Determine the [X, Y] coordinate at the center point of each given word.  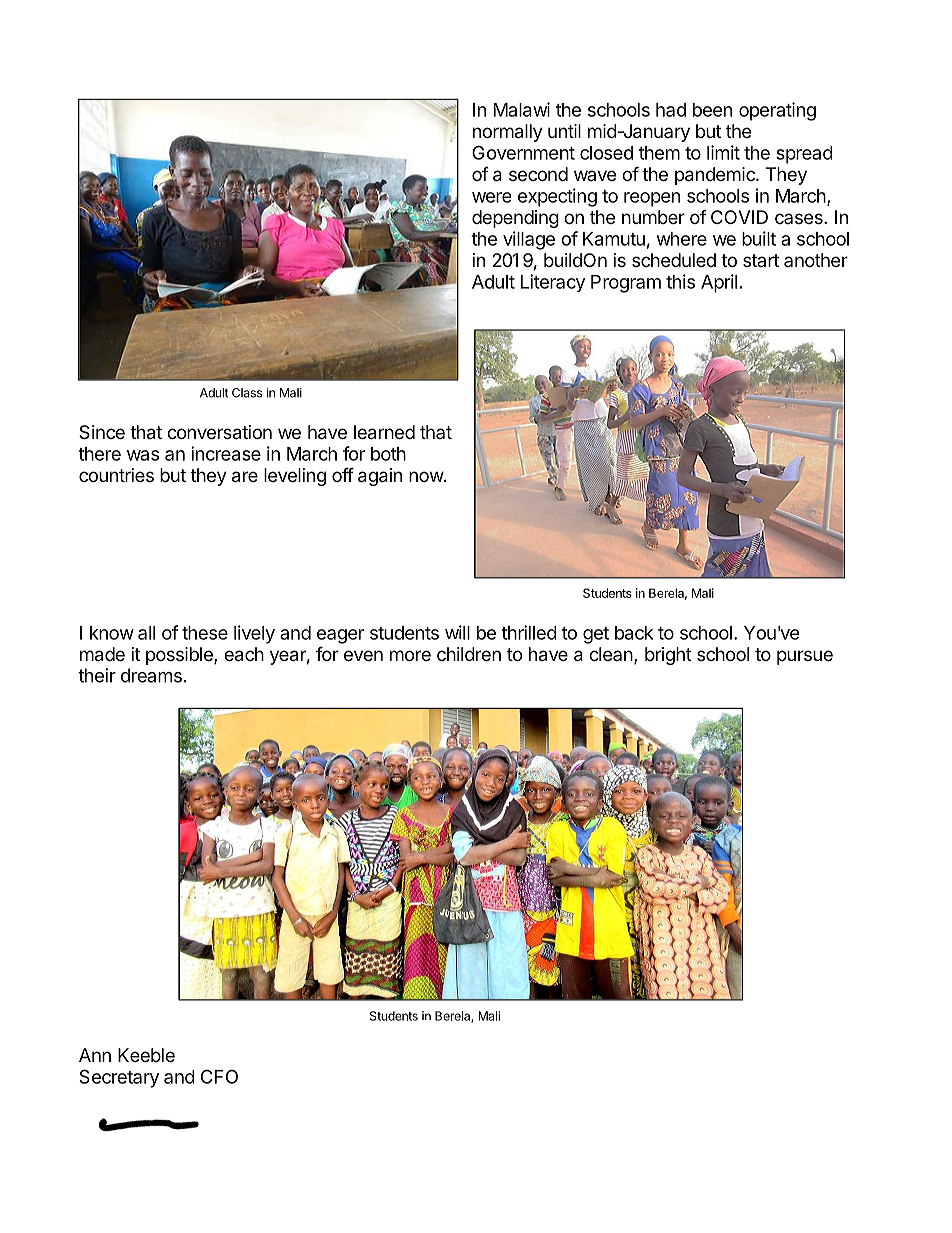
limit [723, 152]
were [491, 197]
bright [668, 656]
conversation [219, 432]
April [719, 283]
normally [508, 133]
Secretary [119, 1078]
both [388, 454]
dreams [151, 675]
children [469, 654]
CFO [219, 1076]
